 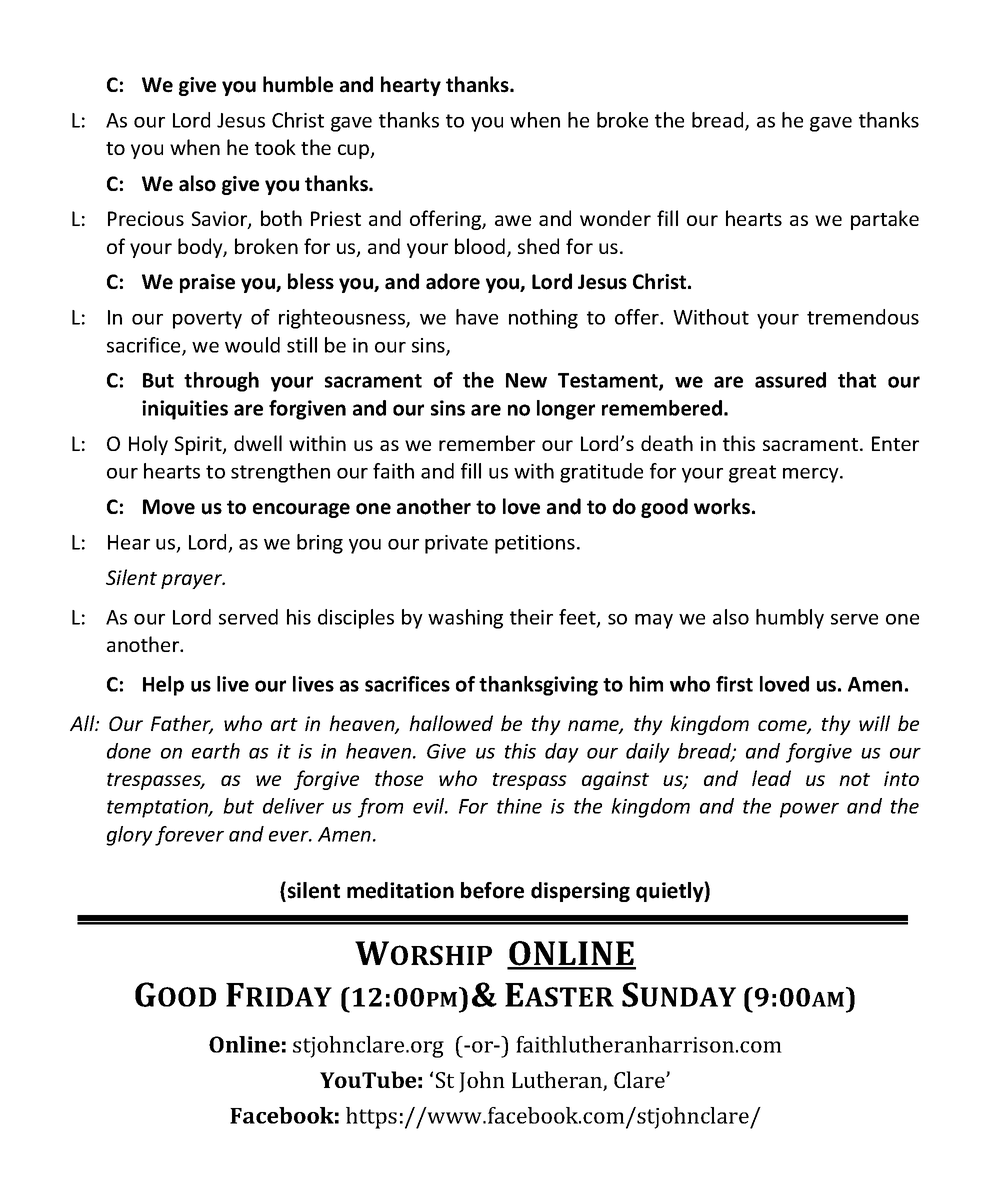 I want to click on great, so click(x=752, y=474).
